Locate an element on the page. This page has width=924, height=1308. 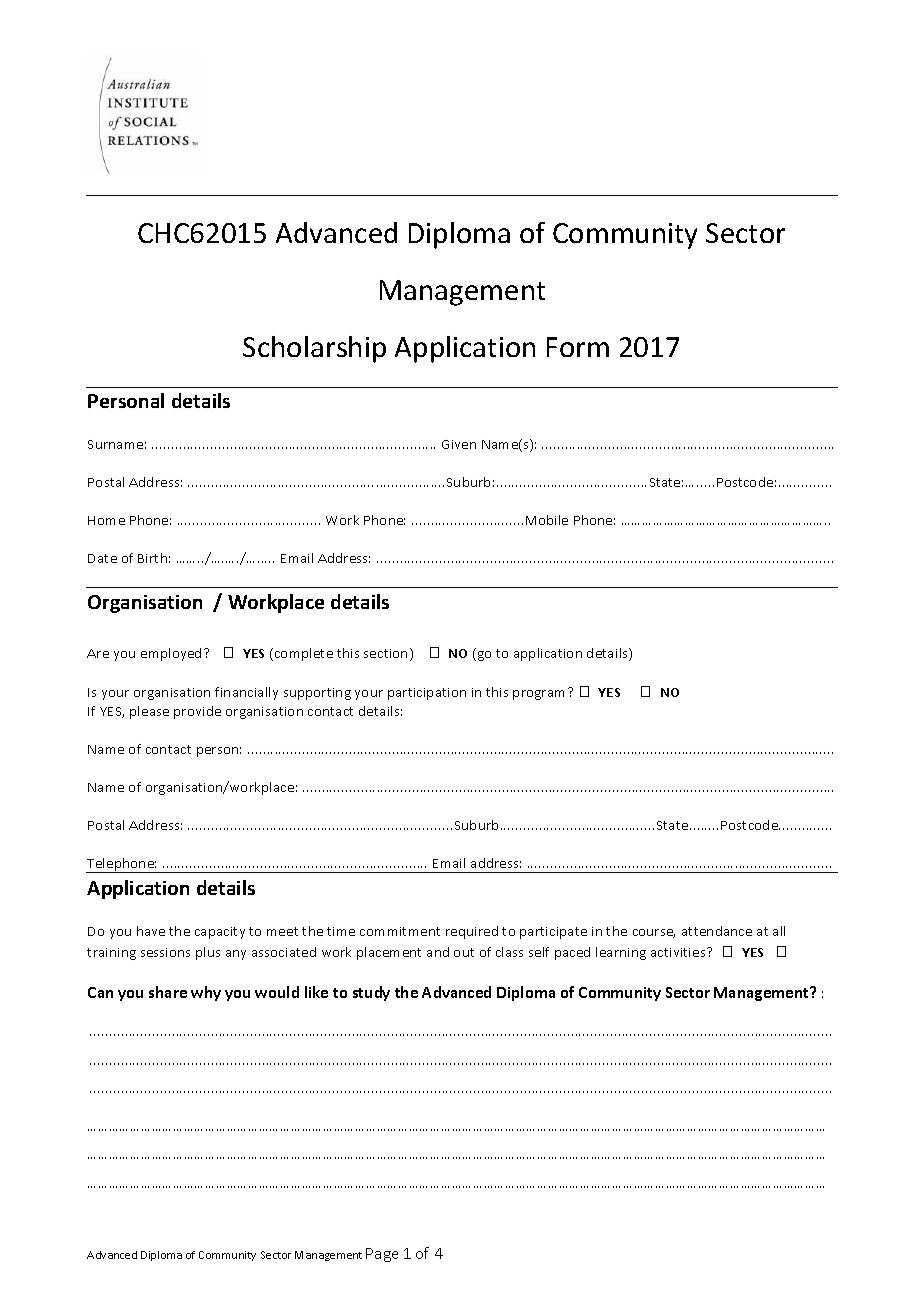
program is located at coordinates (538, 695).
